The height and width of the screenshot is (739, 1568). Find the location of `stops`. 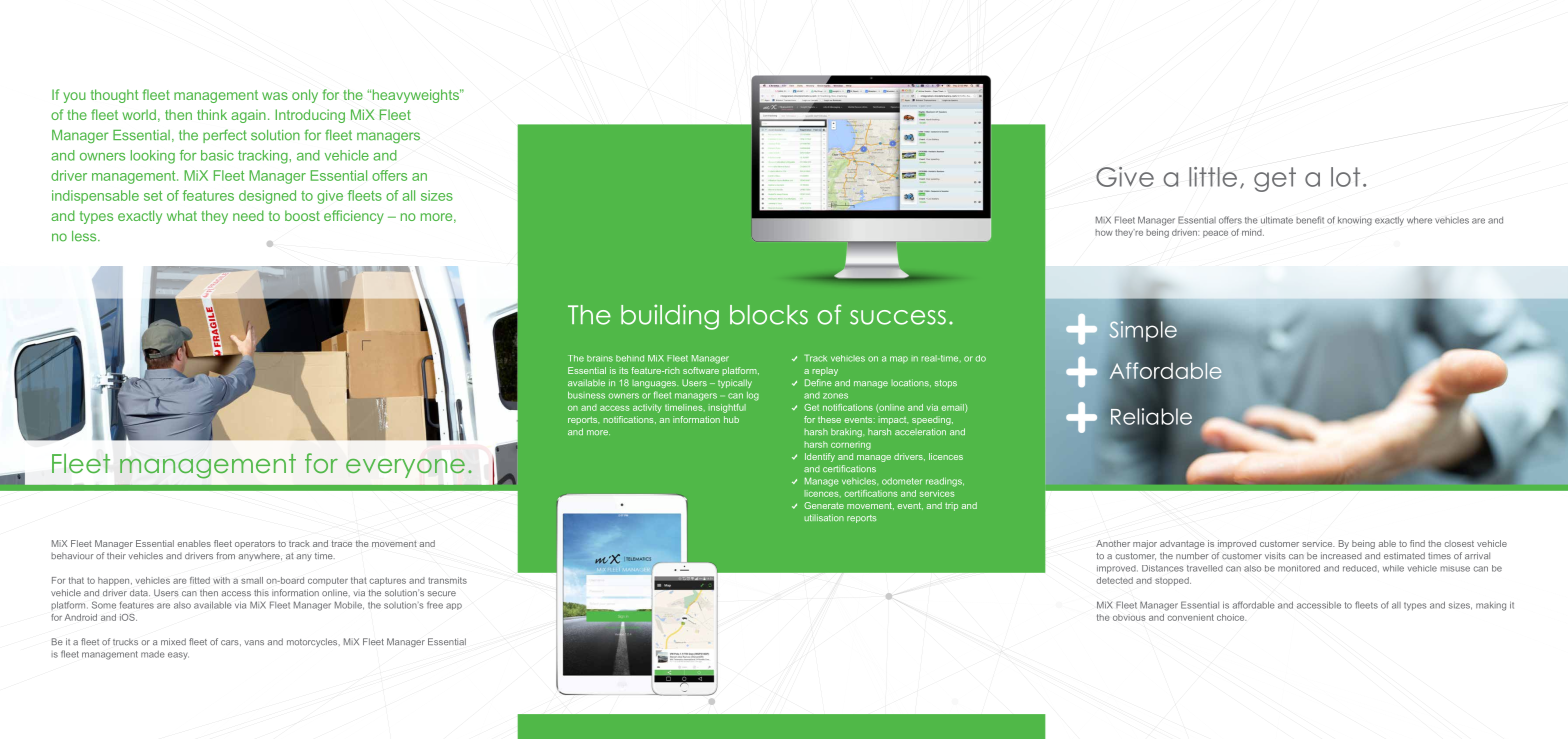

stops is located at coordinates (946, 384).
